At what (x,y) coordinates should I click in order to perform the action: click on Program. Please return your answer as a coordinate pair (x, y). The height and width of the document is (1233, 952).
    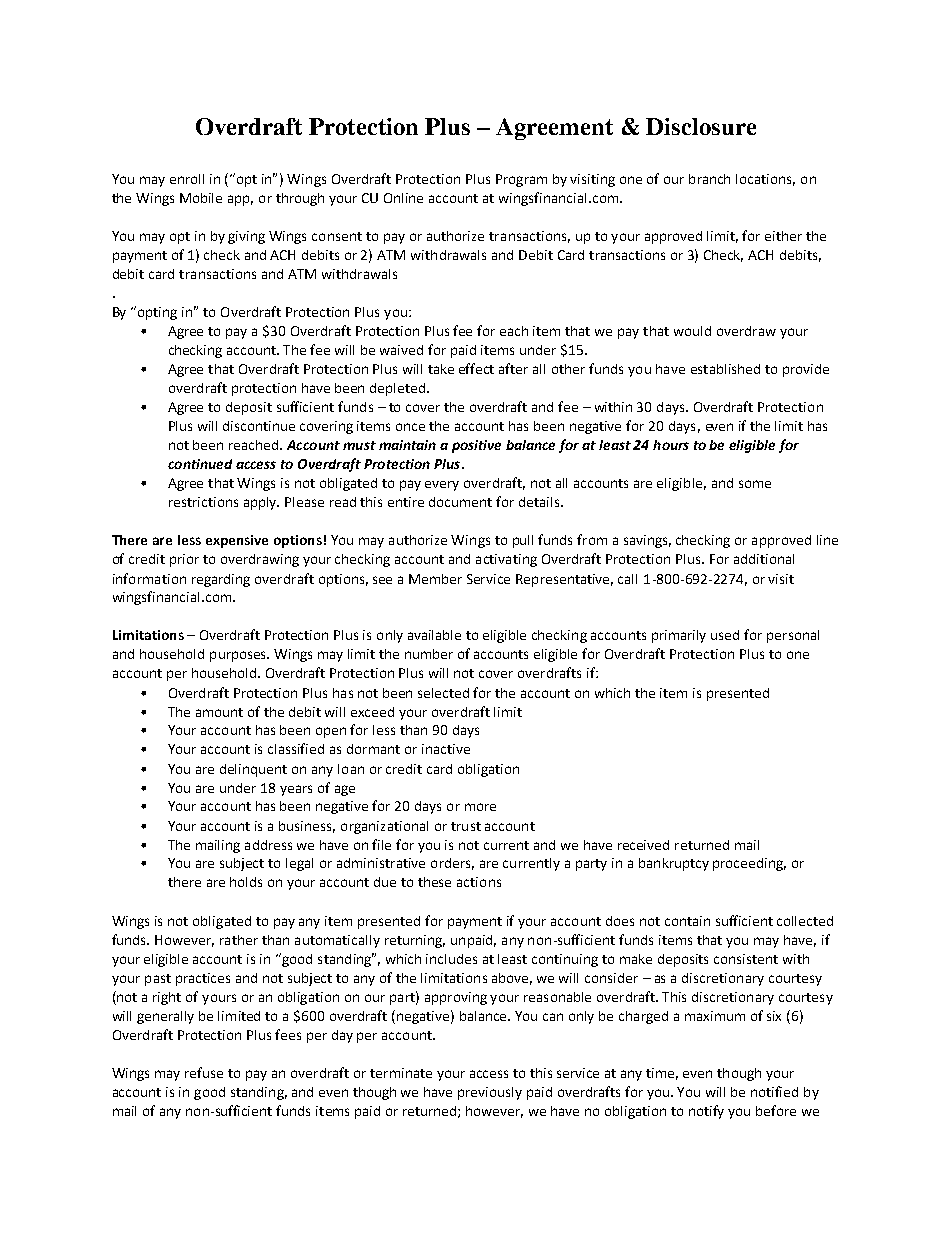
    Looking at the image, I should click on (521, 180).
